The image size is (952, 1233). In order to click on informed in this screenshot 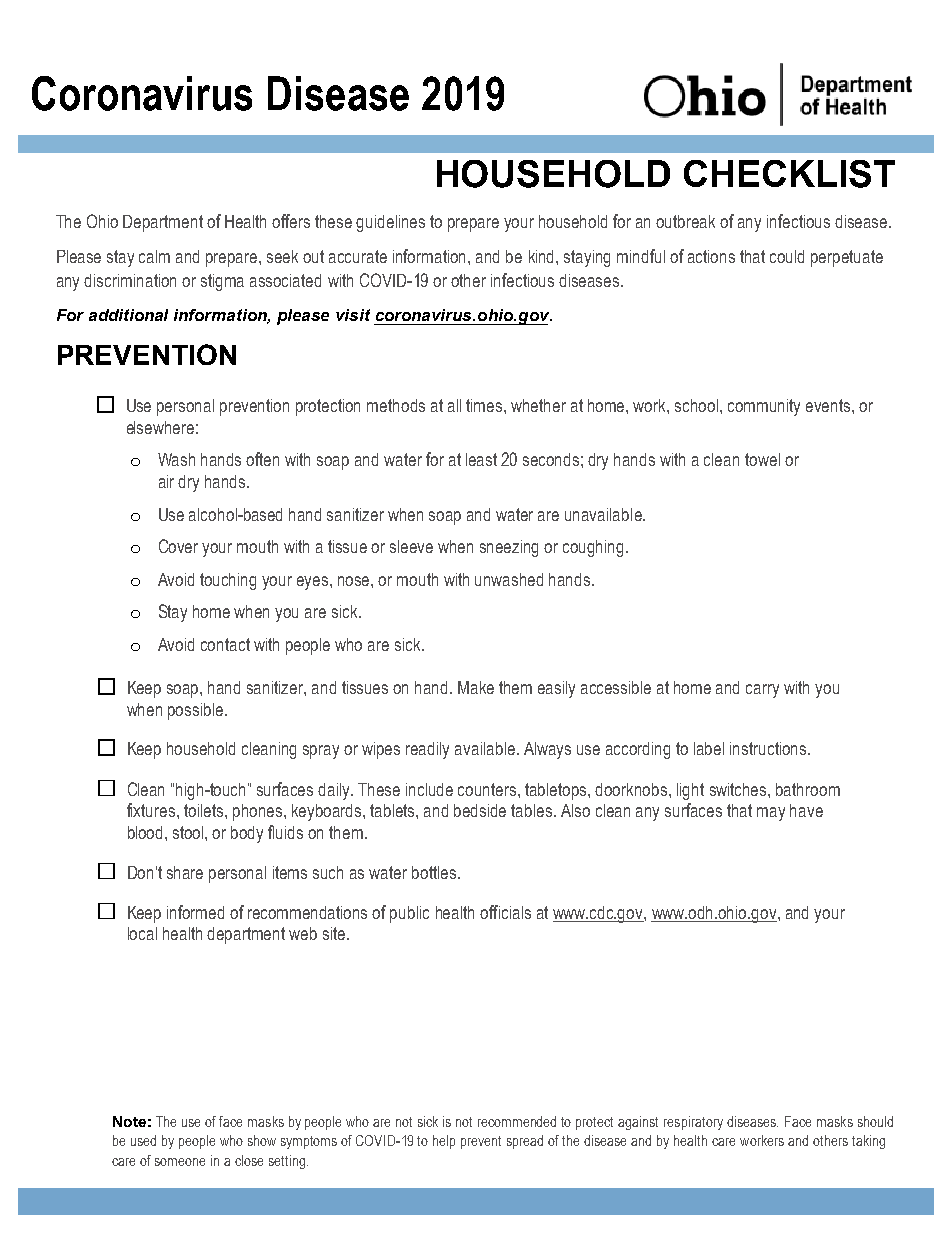, I will do `click(195, 912)`.
